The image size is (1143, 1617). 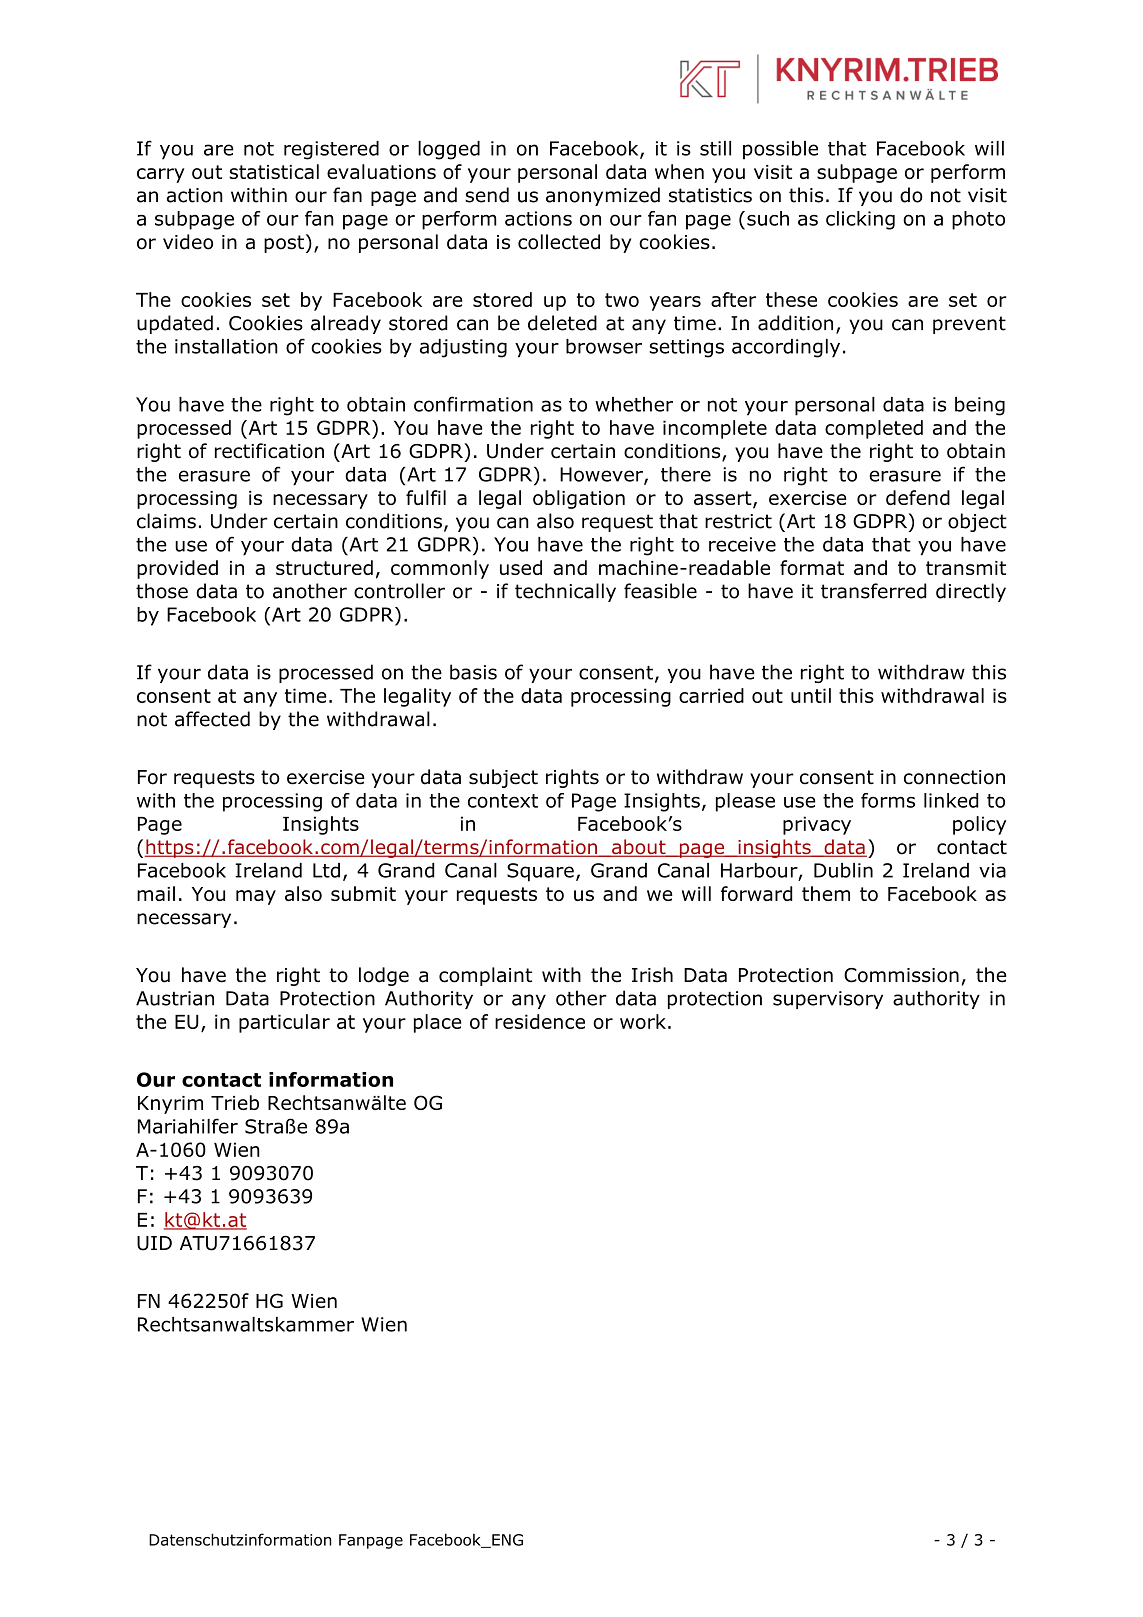 I want to click on residence, so click(x=540, y=1021).
